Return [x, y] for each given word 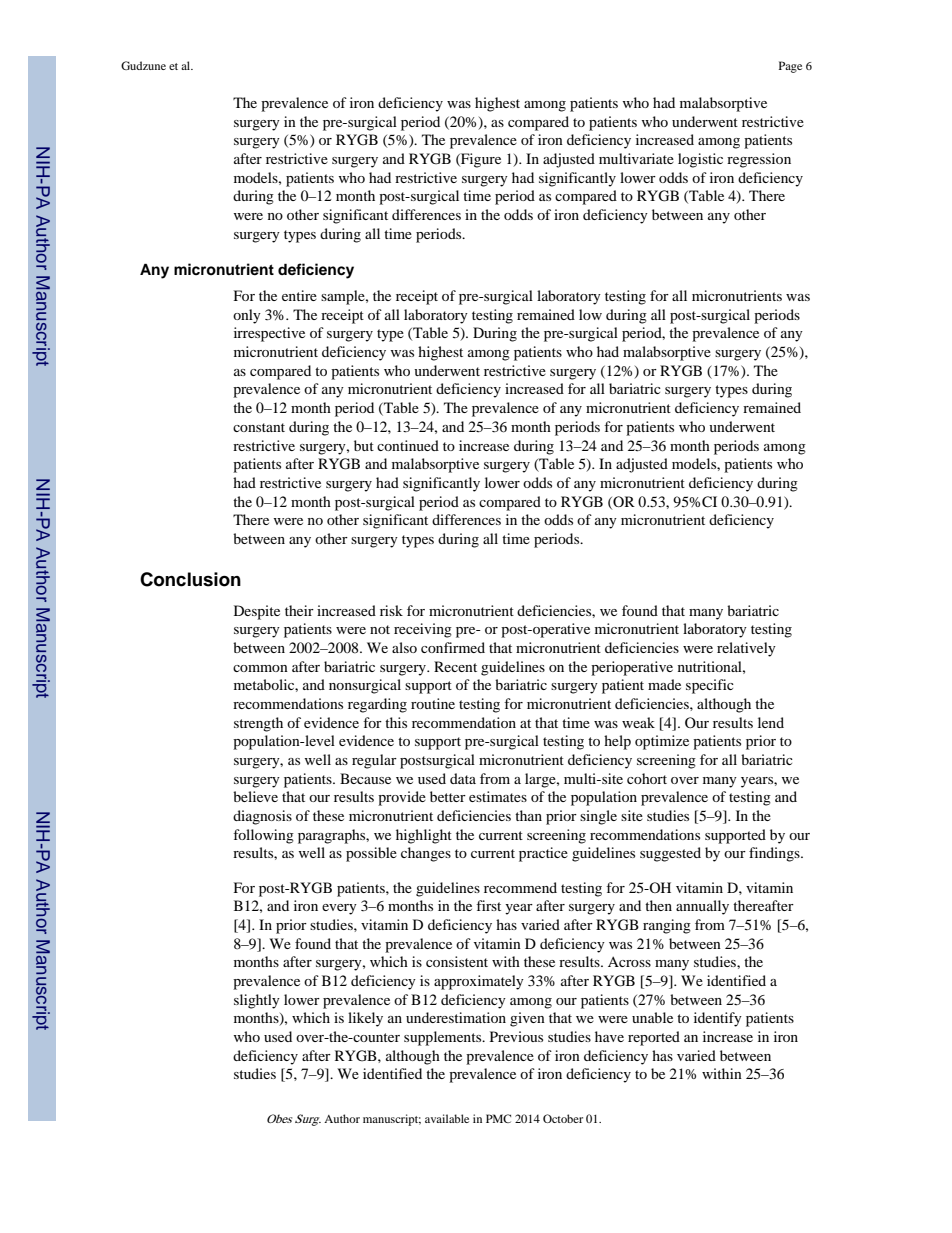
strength [258, 724]
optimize [662, 742]
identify [718, 1019]
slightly [257, 1001]
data [463, 778]
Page [790, 67]
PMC [498, 1118]
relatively [746, 649]
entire [299, 295]
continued [408, 445]
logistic [700, 160]
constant [259, 427]
